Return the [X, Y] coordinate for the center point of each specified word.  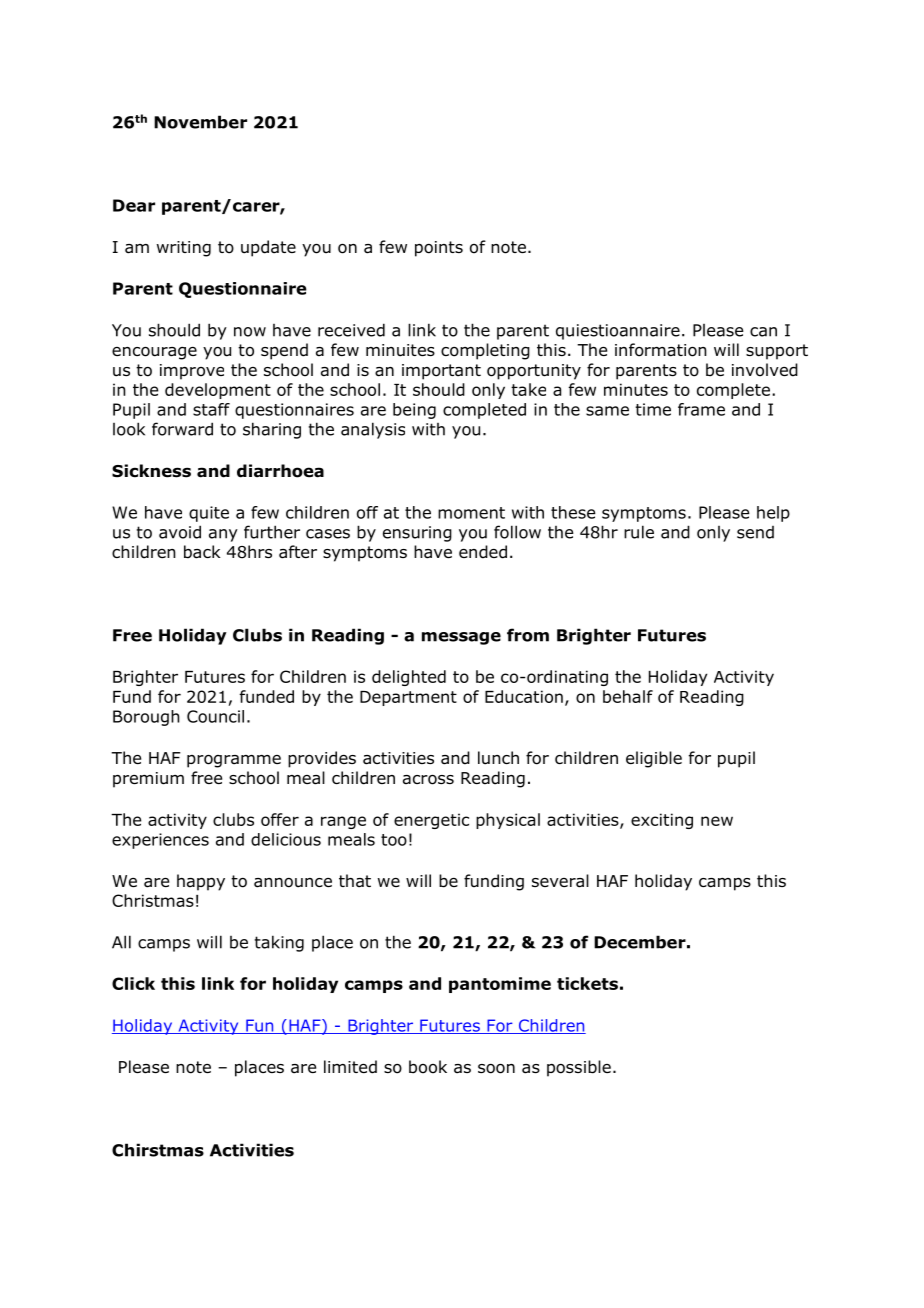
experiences [160, 841]
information [661, 350]
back [202, 552]
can [763, 332]
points [439, 249]
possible [579, 1068]
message [461, 638]
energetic [431, 821]
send [755, 532]
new [717, 821]
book [428, 1067]
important [441, 372]
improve [192, 372]
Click [133, 983]
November [200, 122]
